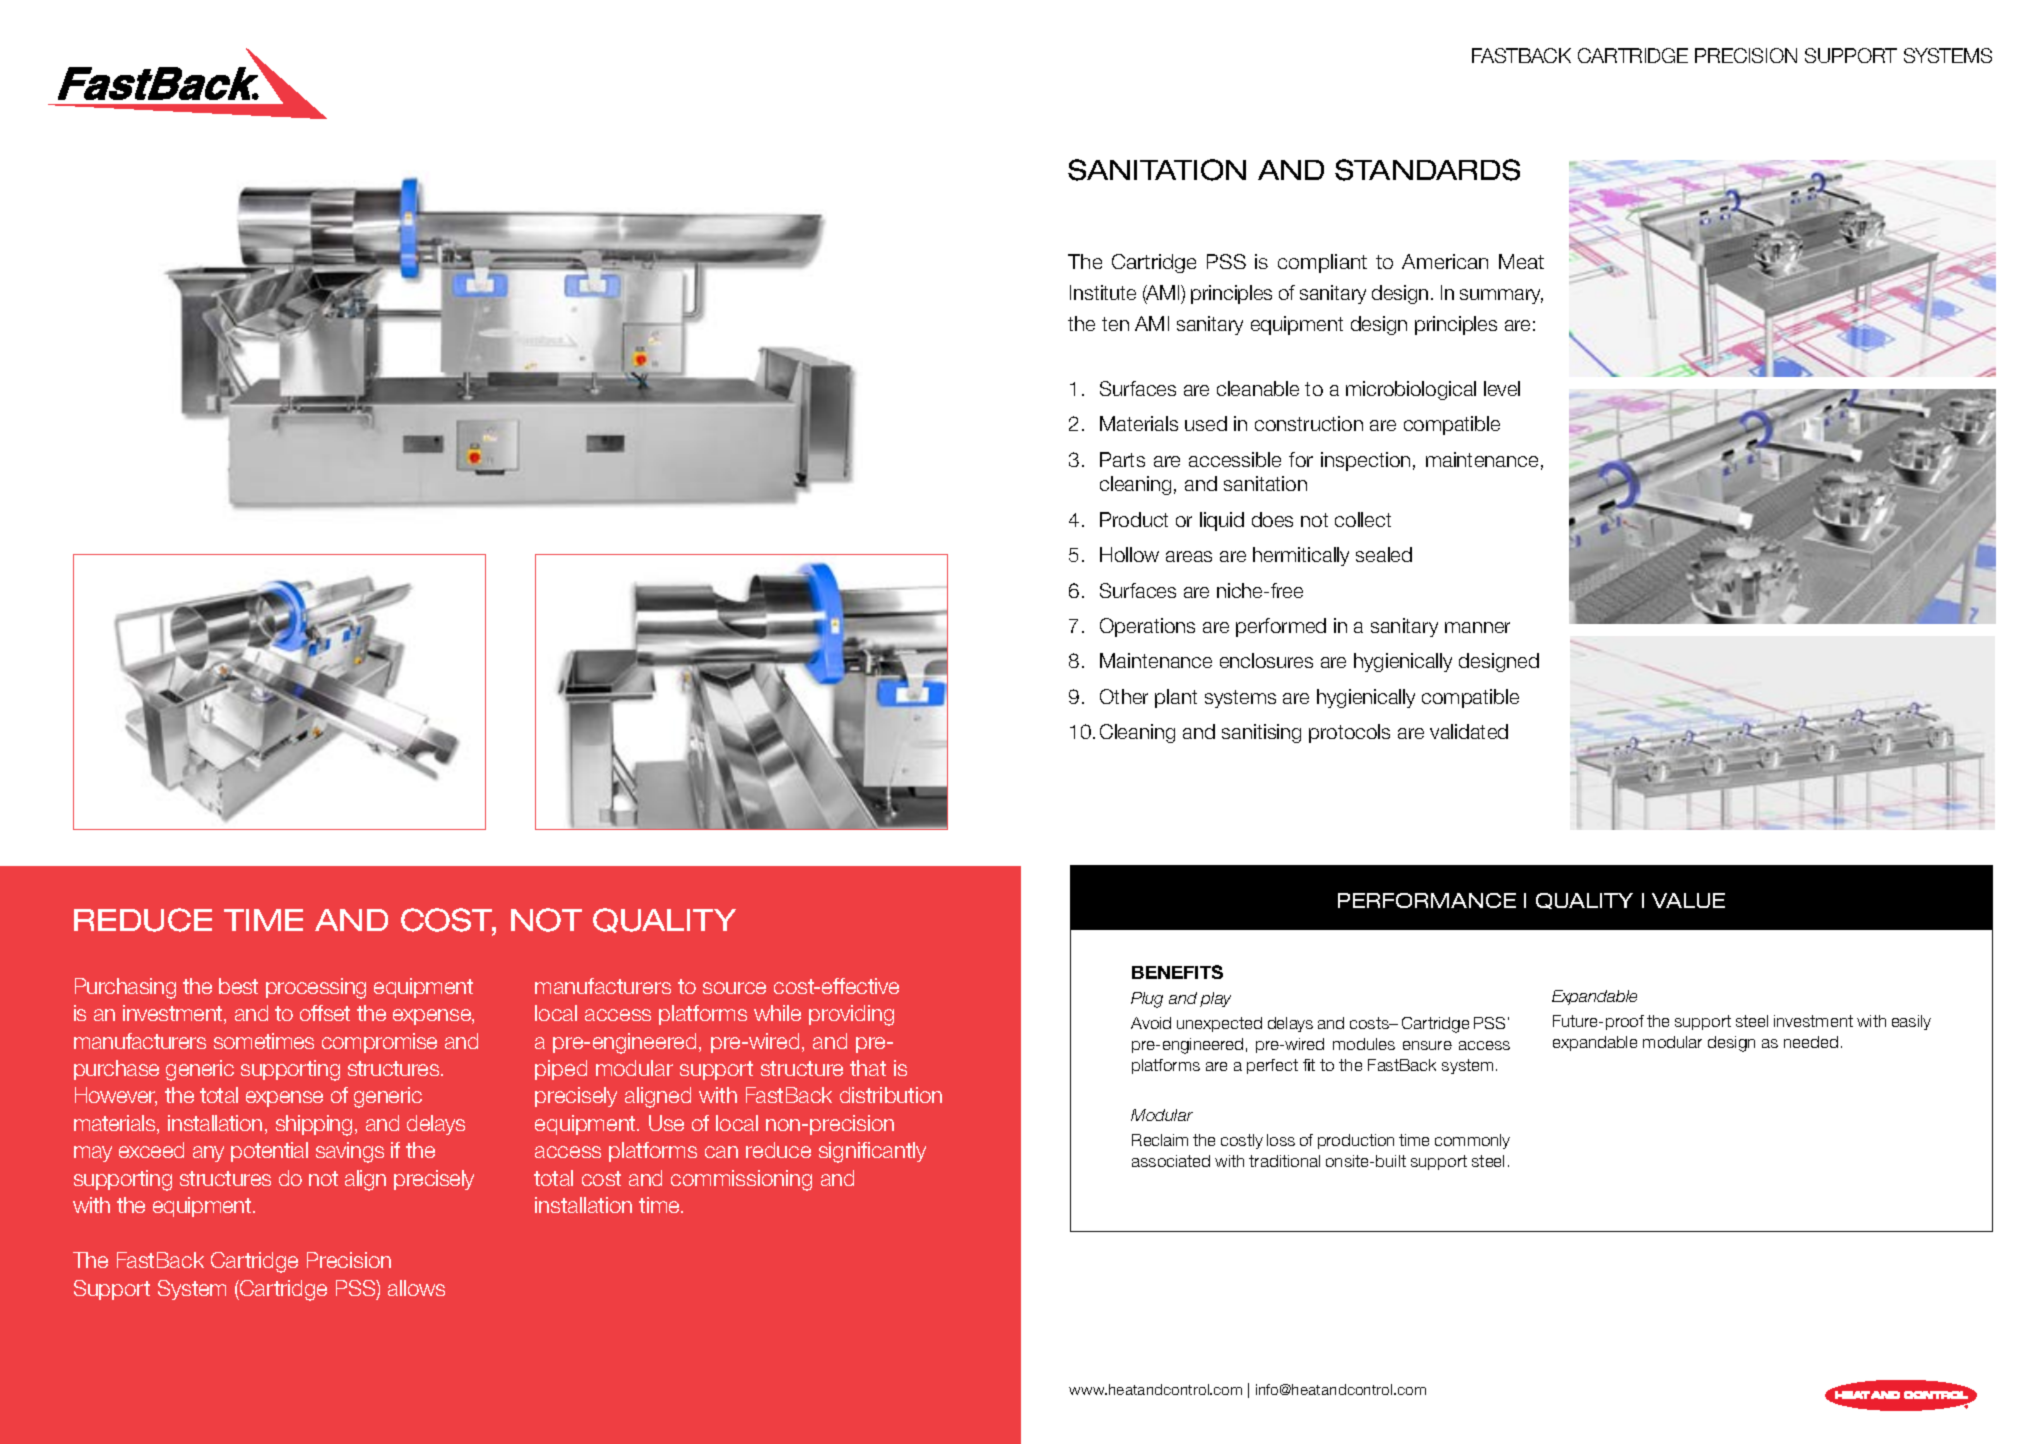  Describe the element at coordinates (1171, 1161) in the document. I see `associated` at that location.
